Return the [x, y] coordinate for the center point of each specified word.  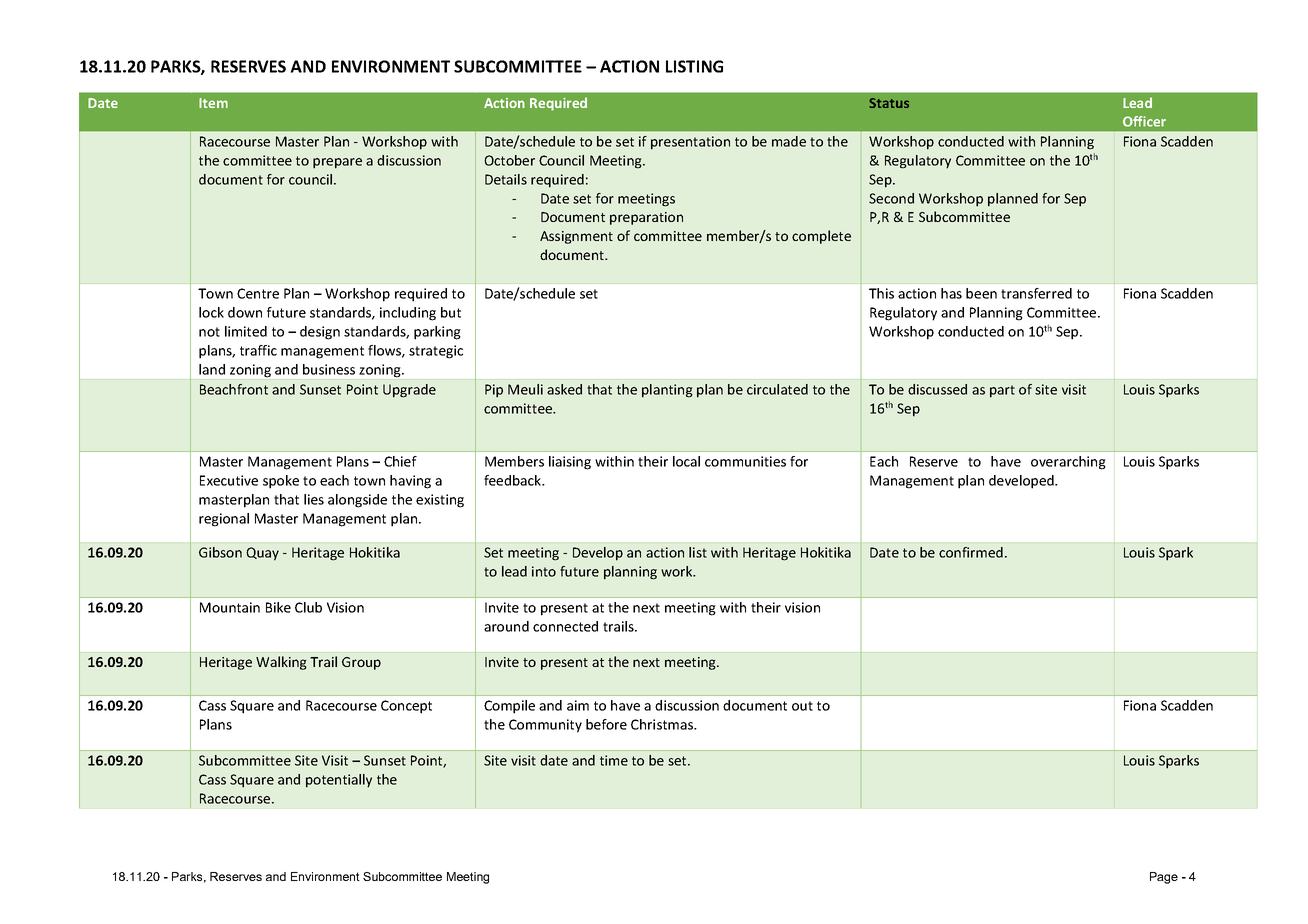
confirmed [971, 552]
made [789, 141]
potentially [339, 781]
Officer [1144, 121]
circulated [777, 389]
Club [308, 607]
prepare [337, 163]
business [329, 369]
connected [565, 626]
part [1002, 391]
